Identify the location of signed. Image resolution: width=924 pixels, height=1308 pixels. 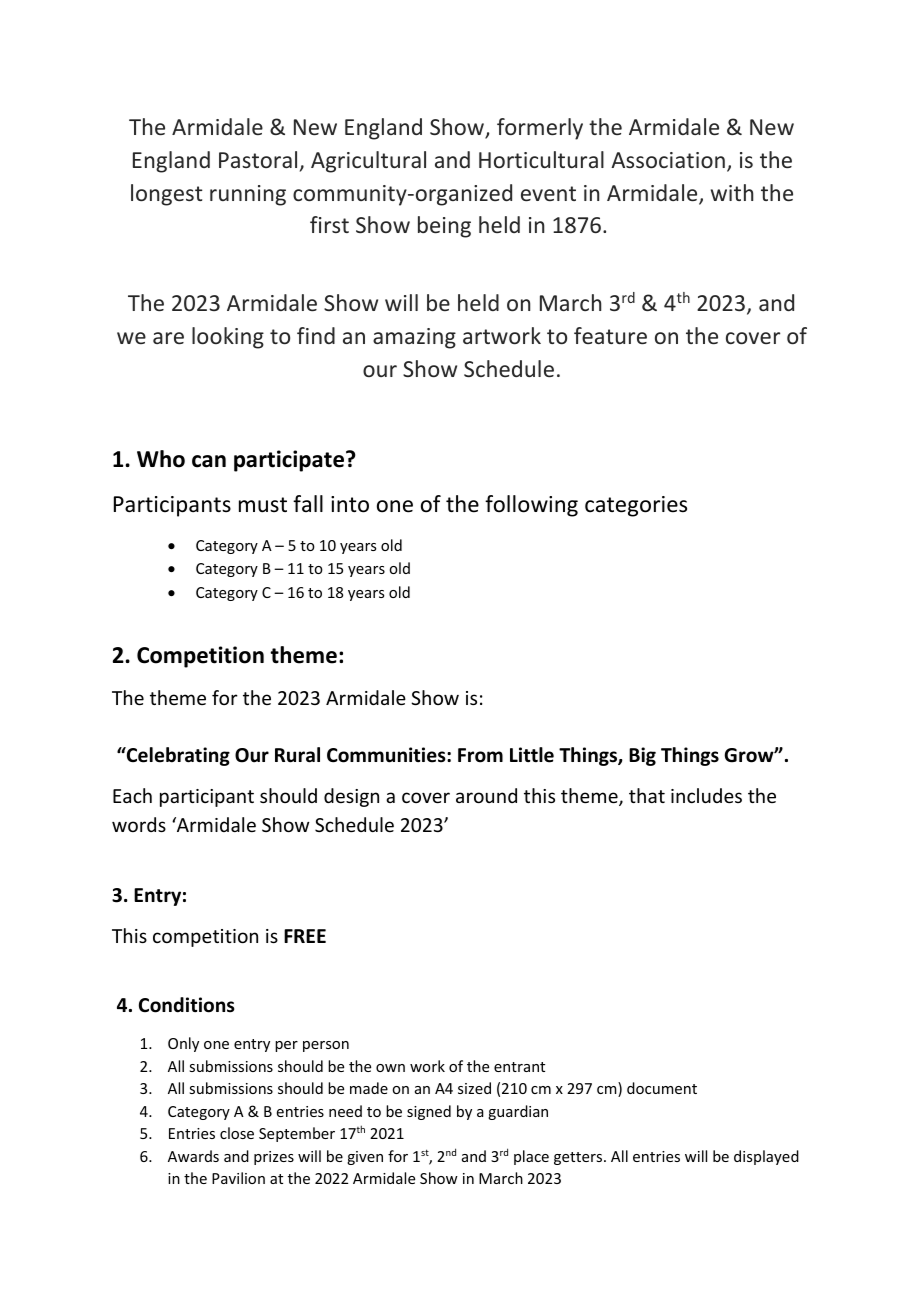
(429, 1112).
